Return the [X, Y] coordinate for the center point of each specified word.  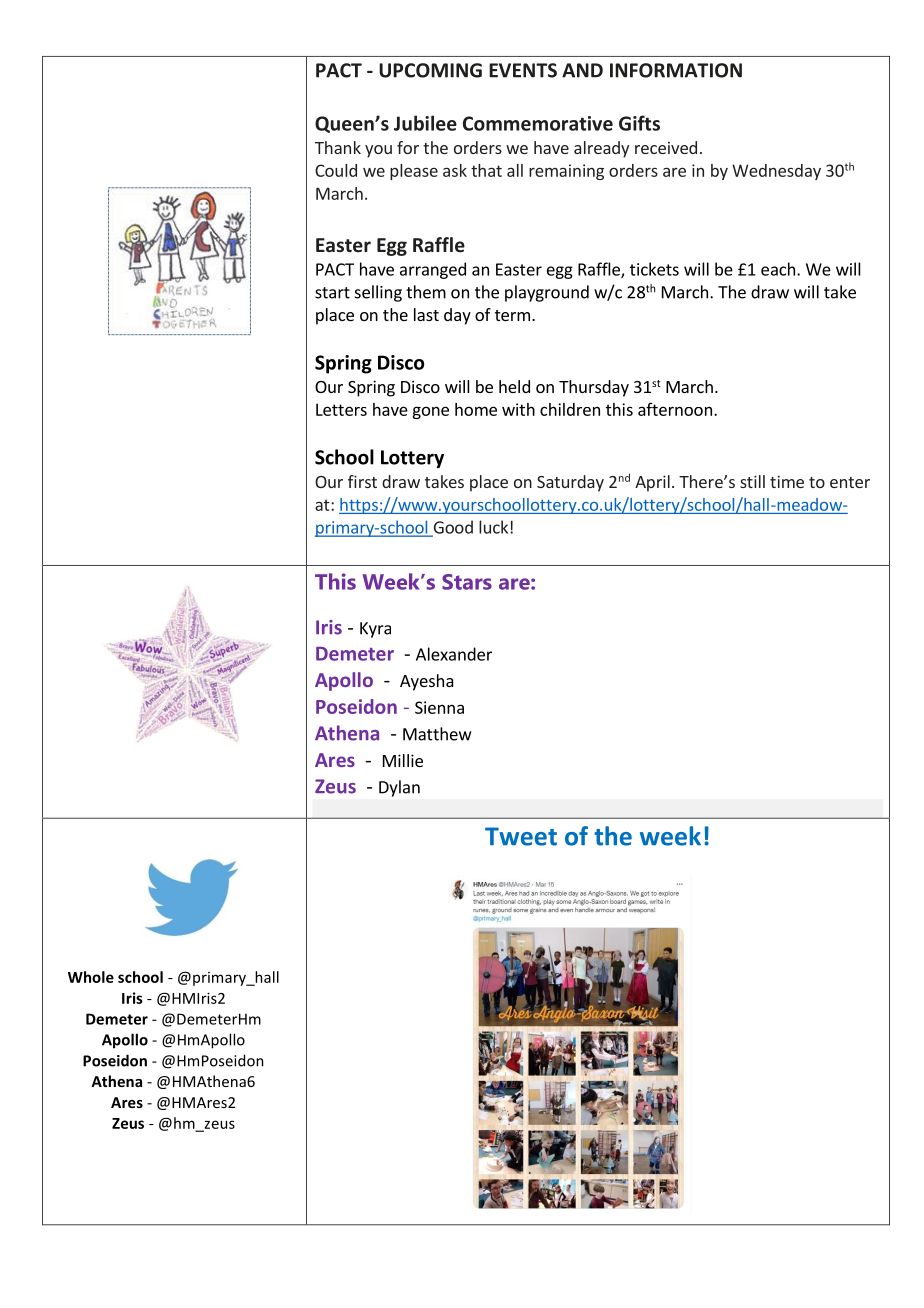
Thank [338, 147]
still [752, 481]
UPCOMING [430, 70]
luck [495, 527]
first [362, 481]
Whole [91, 977]
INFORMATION [676, 70]
